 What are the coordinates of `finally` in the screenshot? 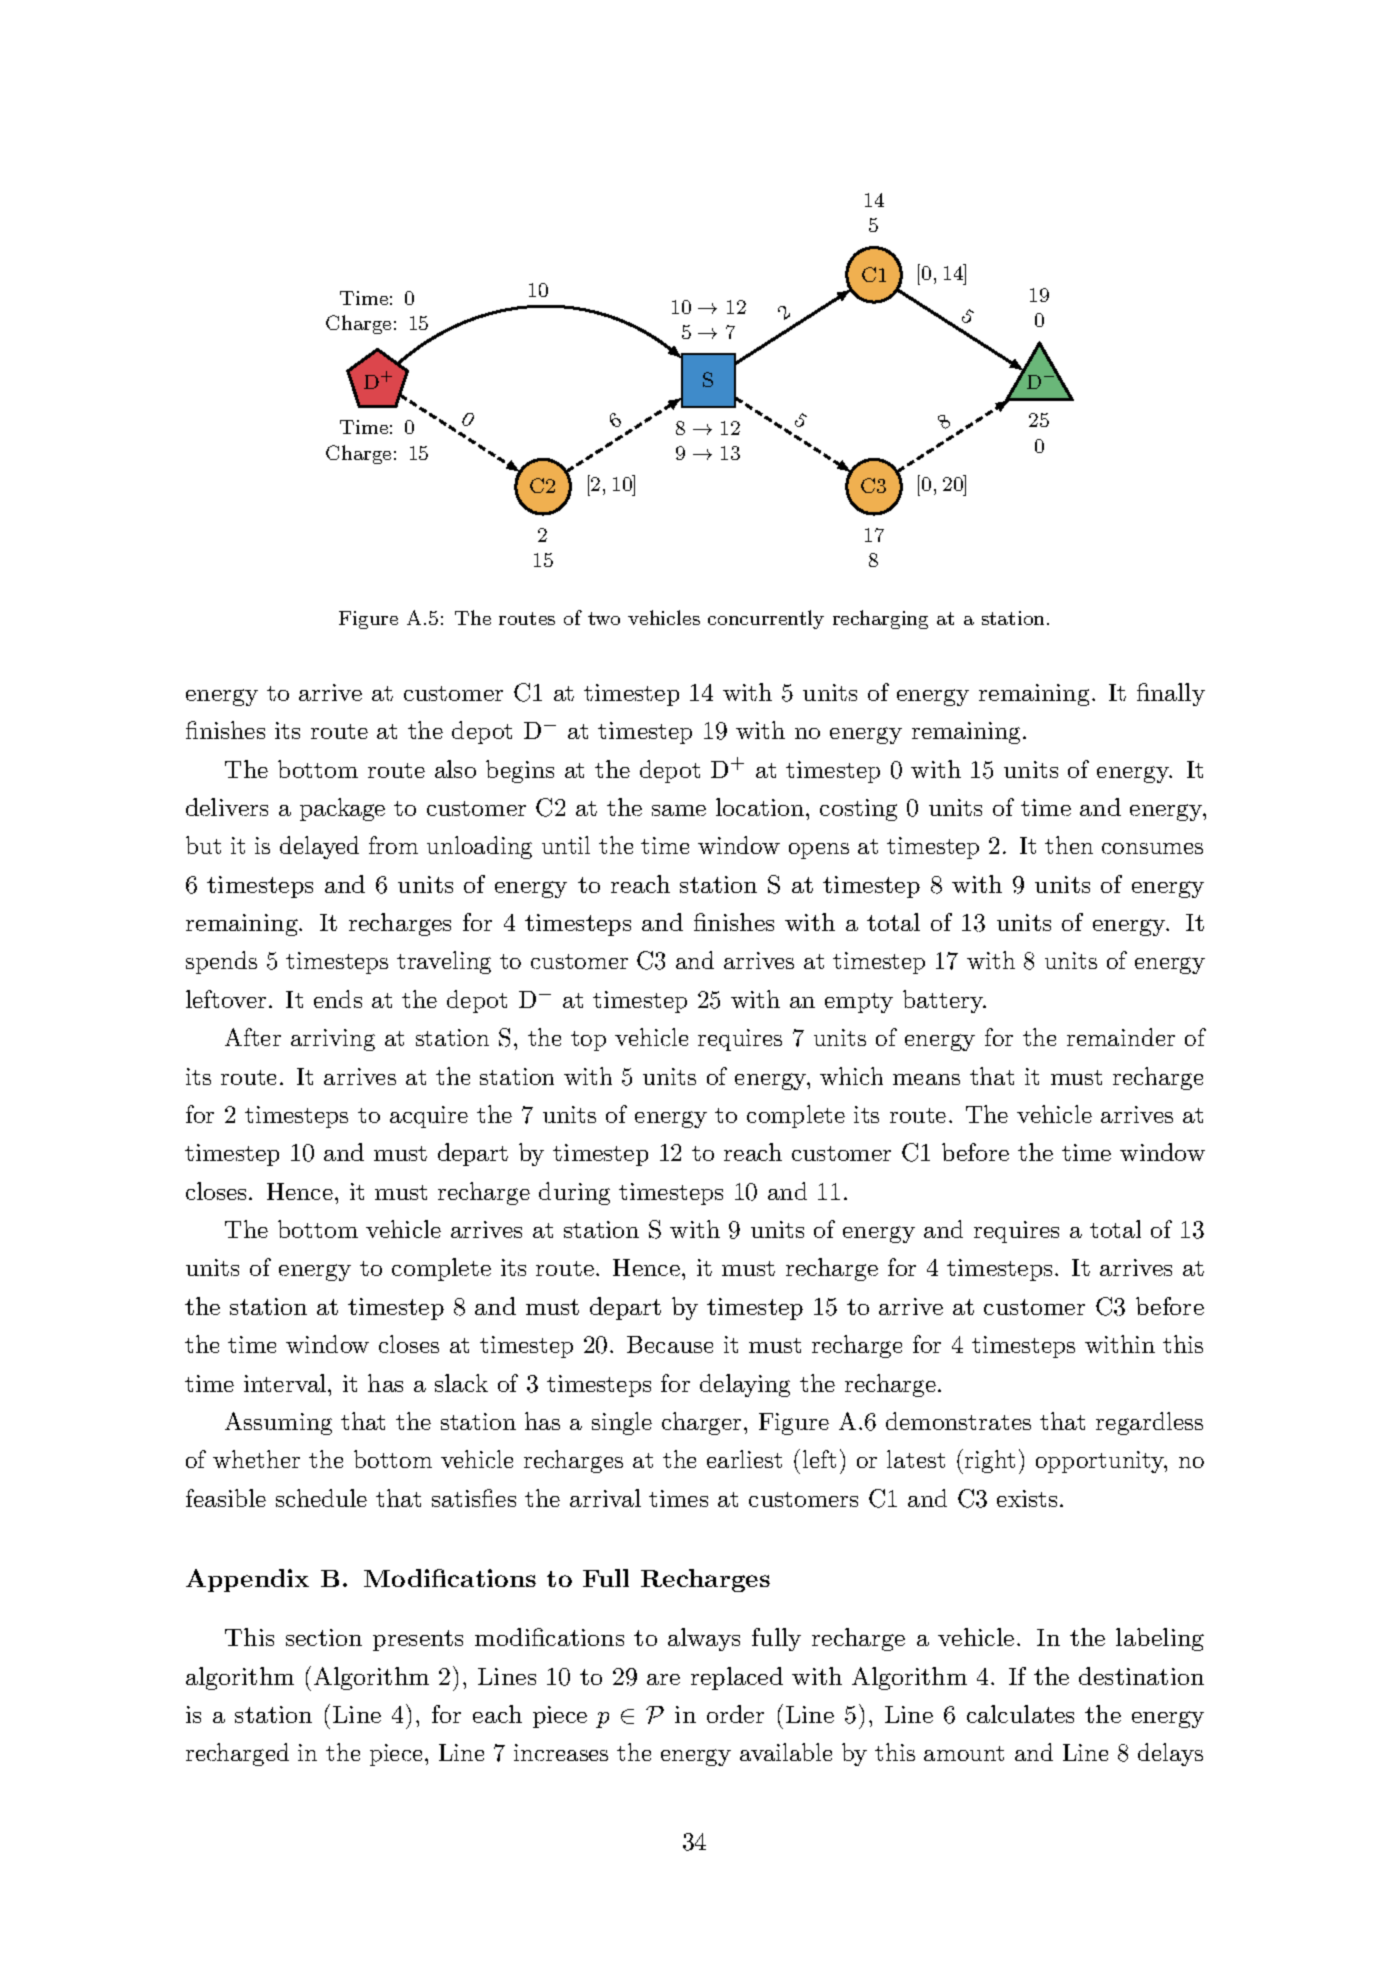 It's located at (1171, 694).
